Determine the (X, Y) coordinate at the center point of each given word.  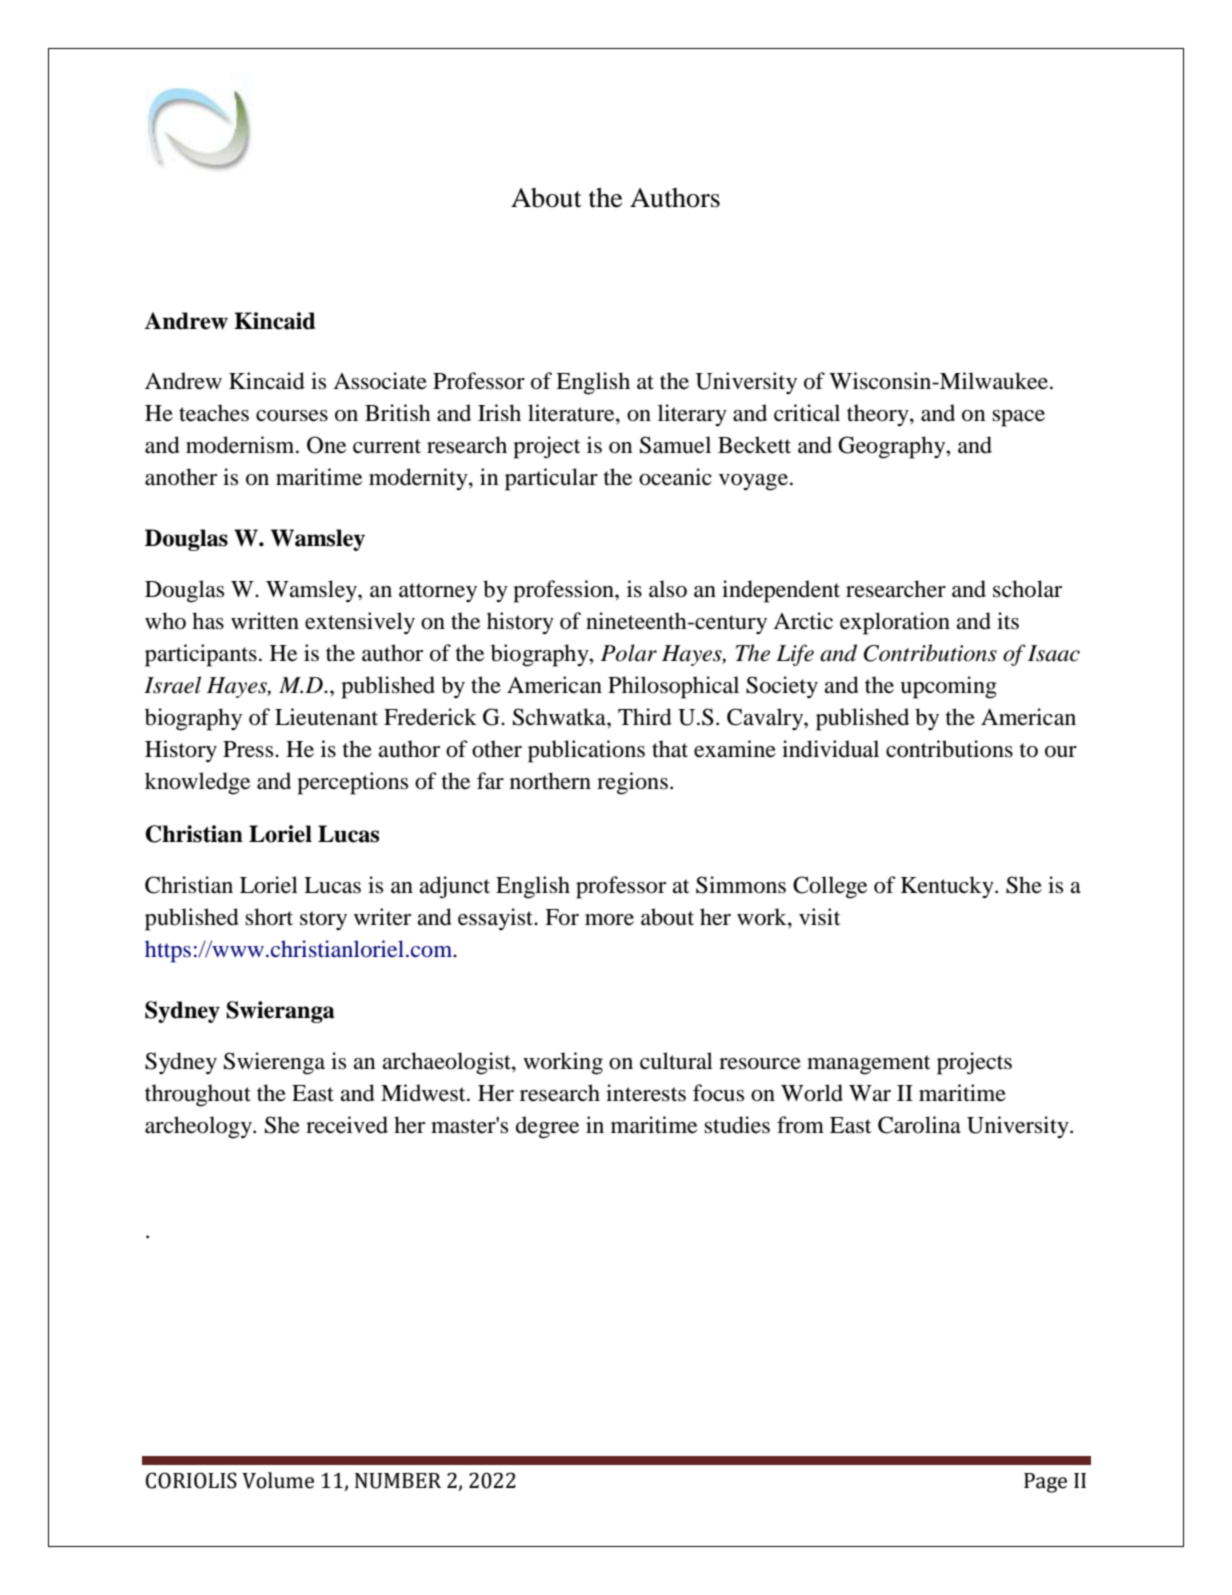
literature (572, 414)
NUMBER (398, 1481)
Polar (629, 653)
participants (201, 655)
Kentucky (948, 887)
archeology (199, 1127)
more (609, 920)
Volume (278, 1480)
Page (1045, 1483)
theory (879, 415)
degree (547, 1127)
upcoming (948, 687)
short (269, 917)
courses (292, 416)
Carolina (919, 1125)
